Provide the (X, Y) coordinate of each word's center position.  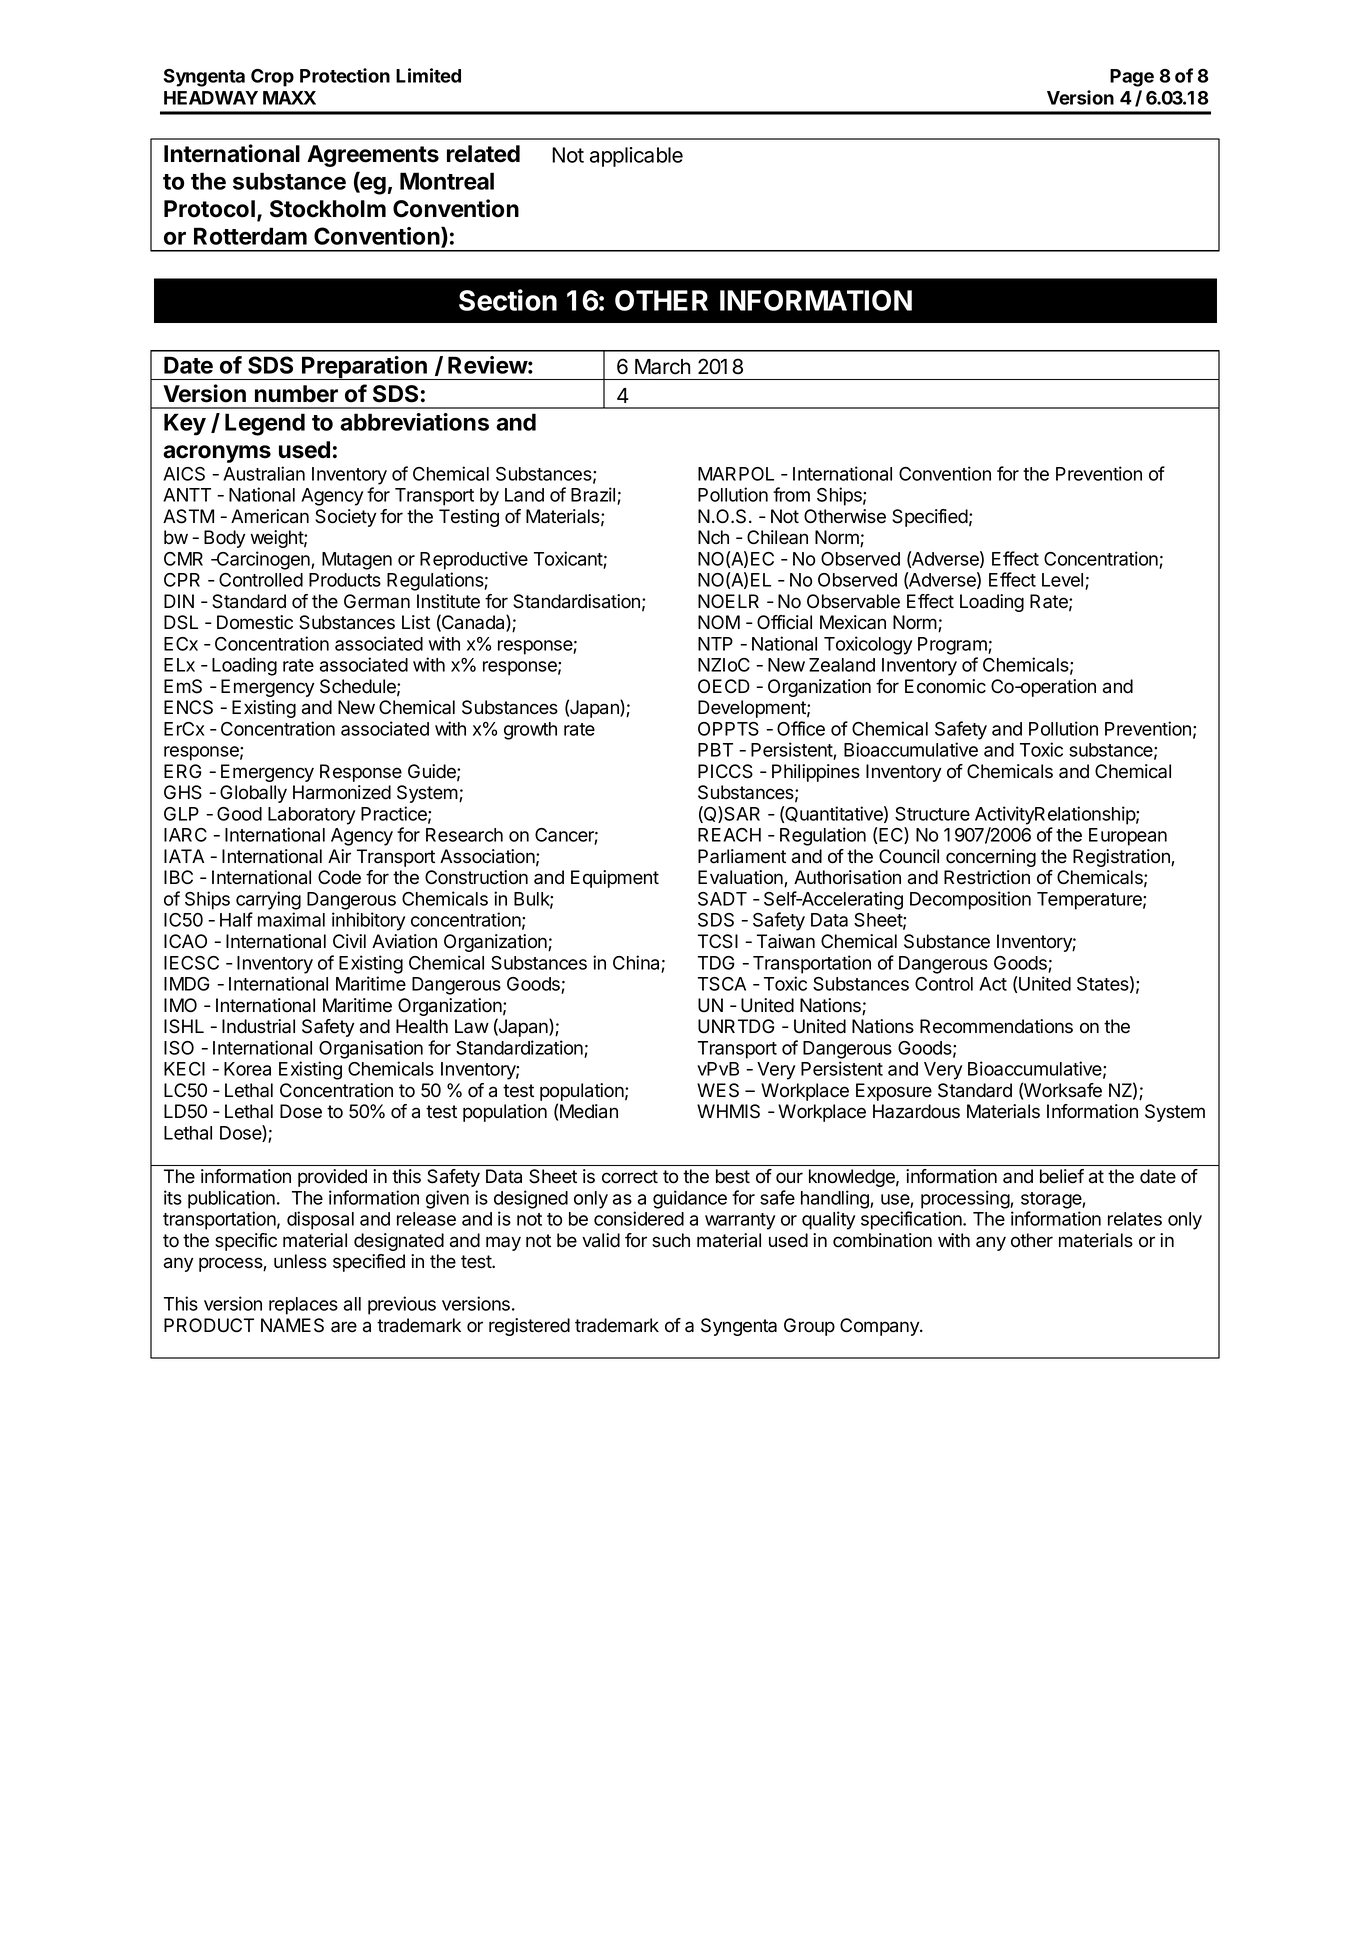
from (791, 494)
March (662, 367)
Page (1132, 78)
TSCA (722, 984)
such (671, 1240)
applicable (636, 157)
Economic (945, 686)
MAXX (289, 98)
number (296, 394)
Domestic (255, 622)
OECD (724, 686)
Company (880, 1327)
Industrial (258, 1026)
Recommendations (996, 1026)
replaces (303, 1306)
